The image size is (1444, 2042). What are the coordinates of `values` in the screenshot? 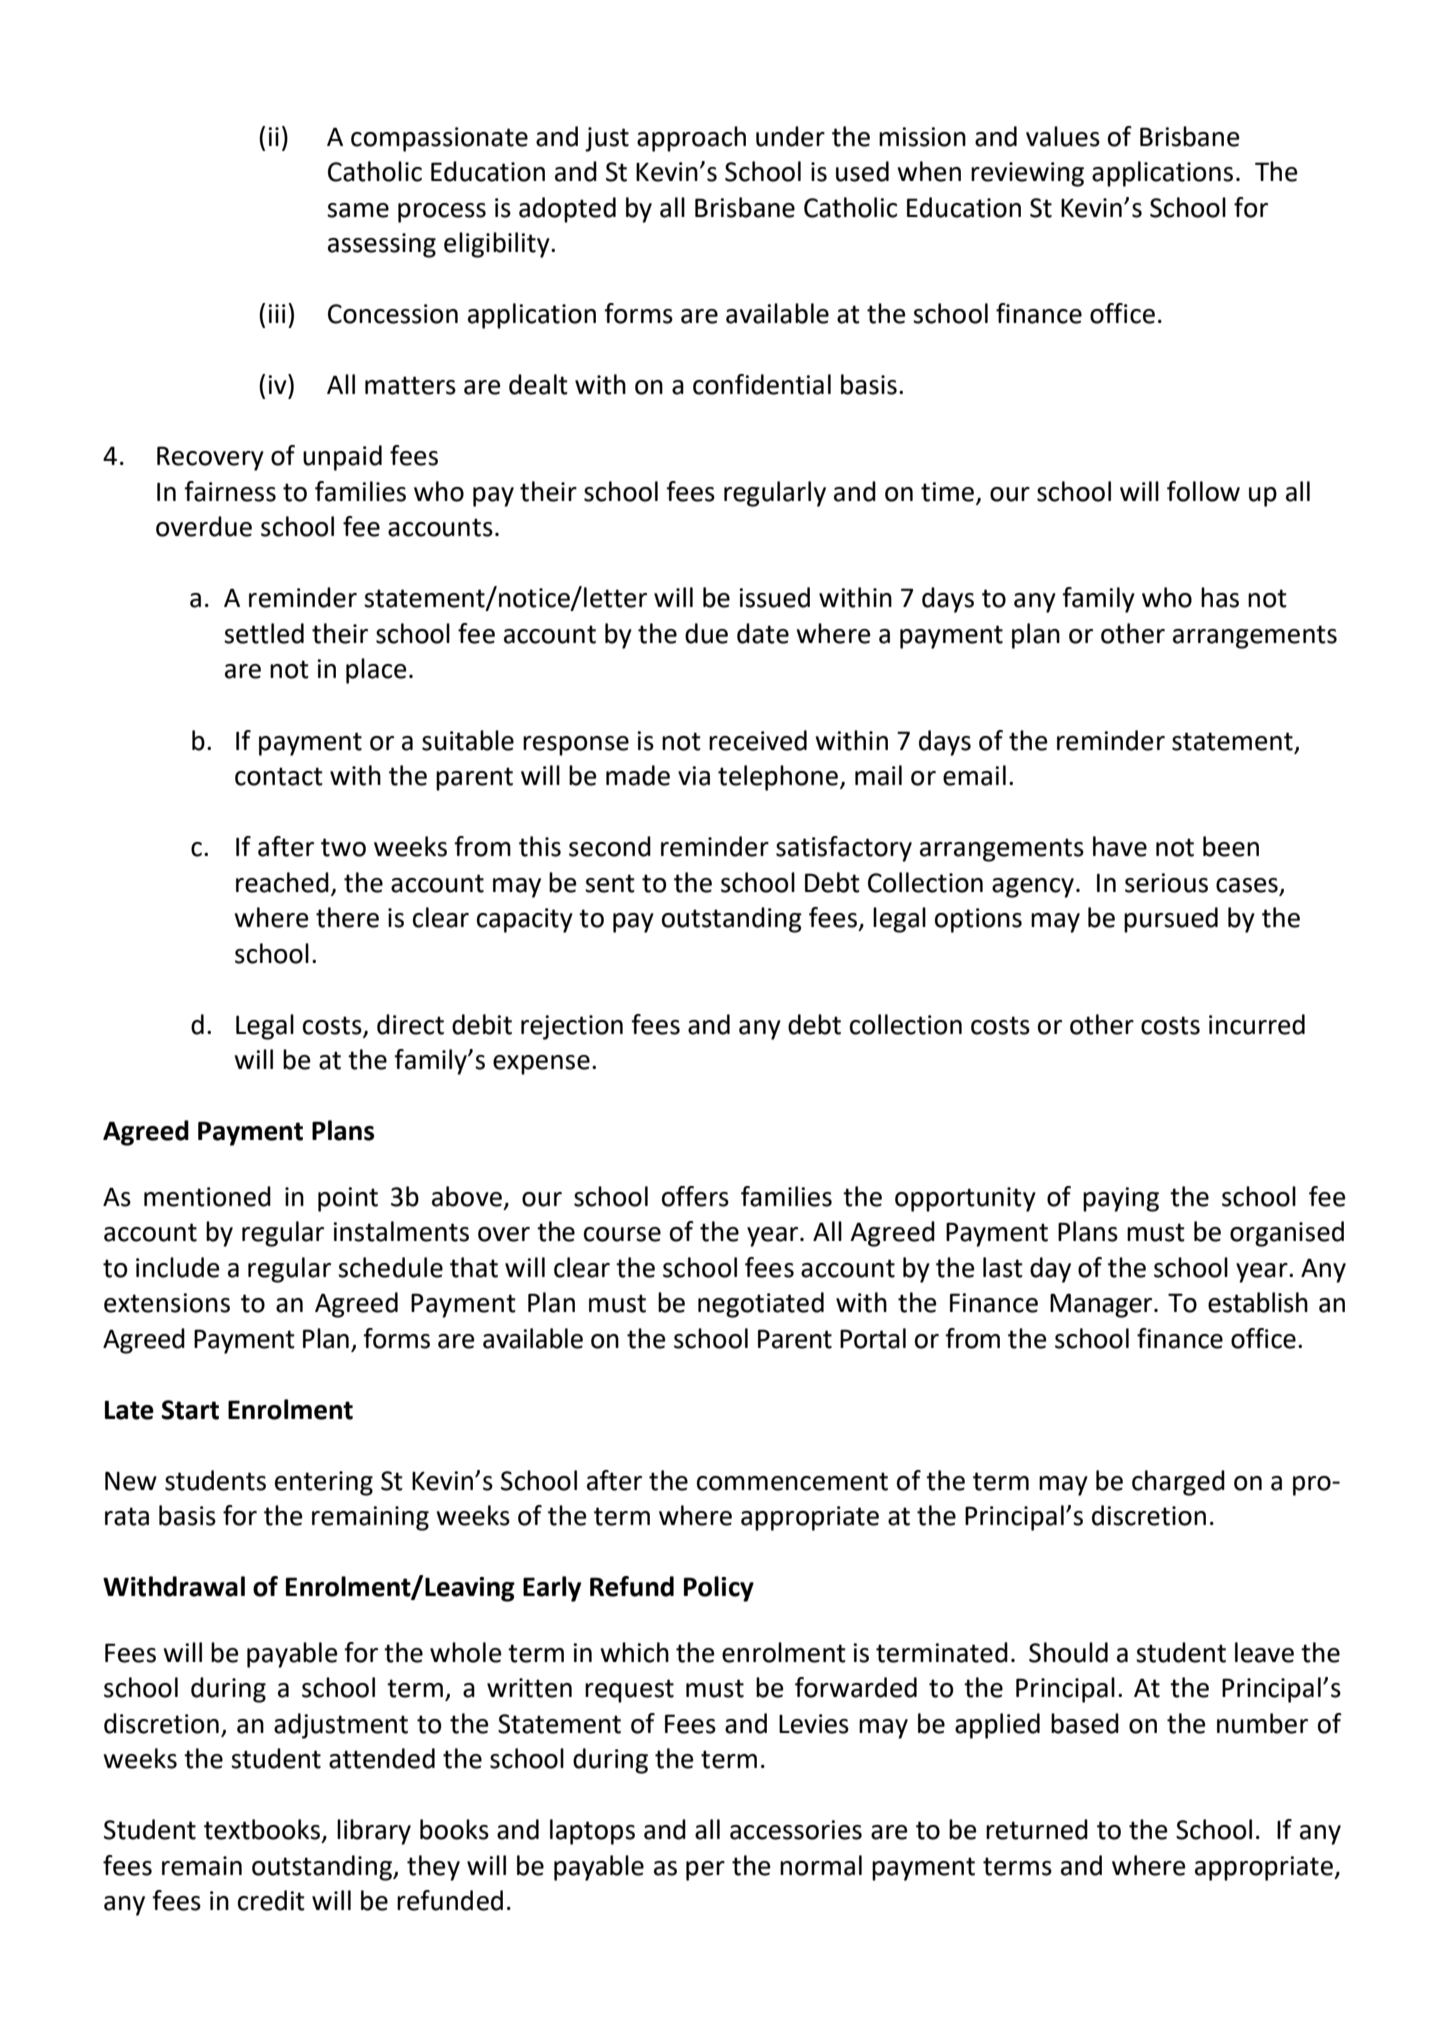 It's located at (1063, 136).
